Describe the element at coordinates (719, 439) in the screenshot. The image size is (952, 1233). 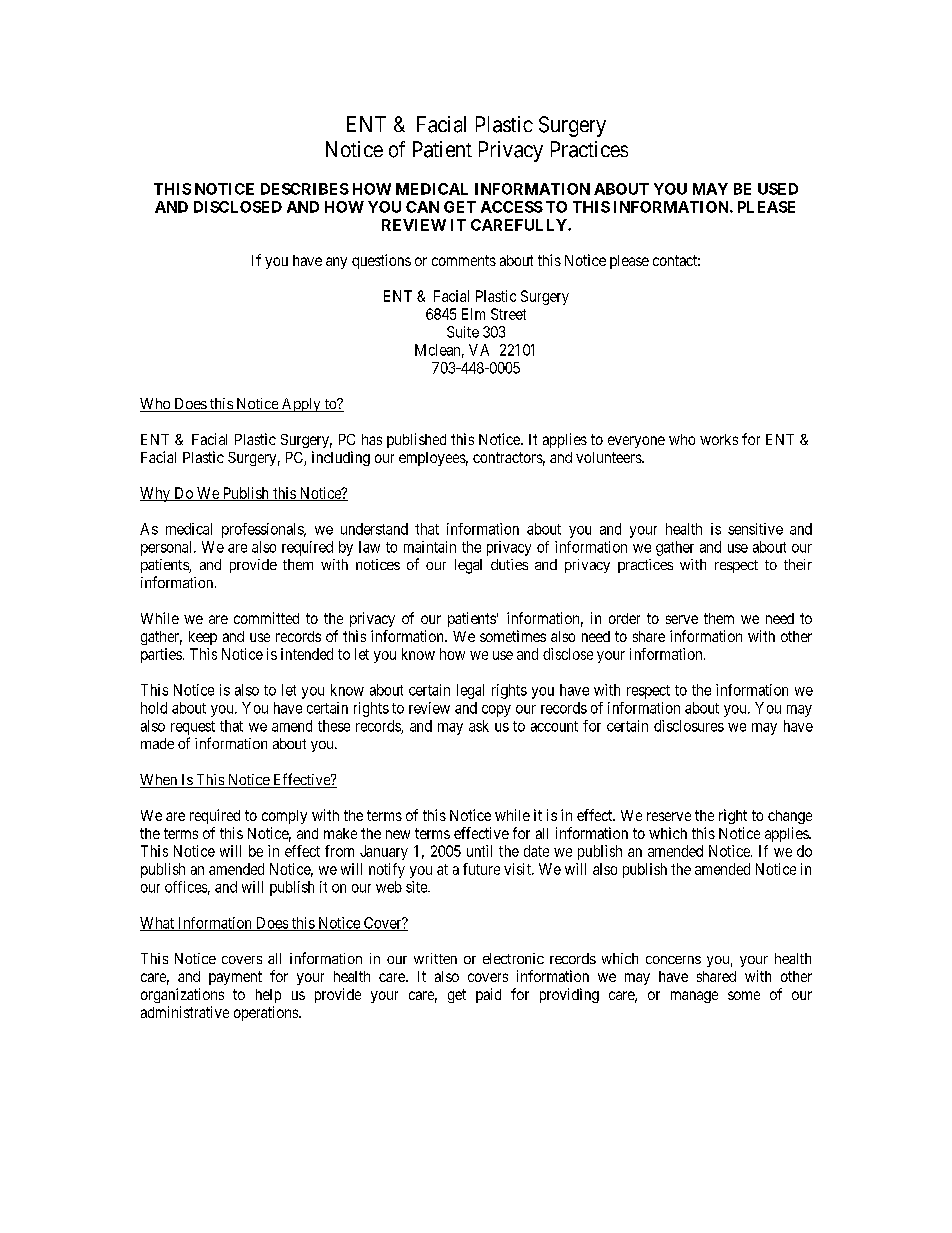
I see `works` at that location.
